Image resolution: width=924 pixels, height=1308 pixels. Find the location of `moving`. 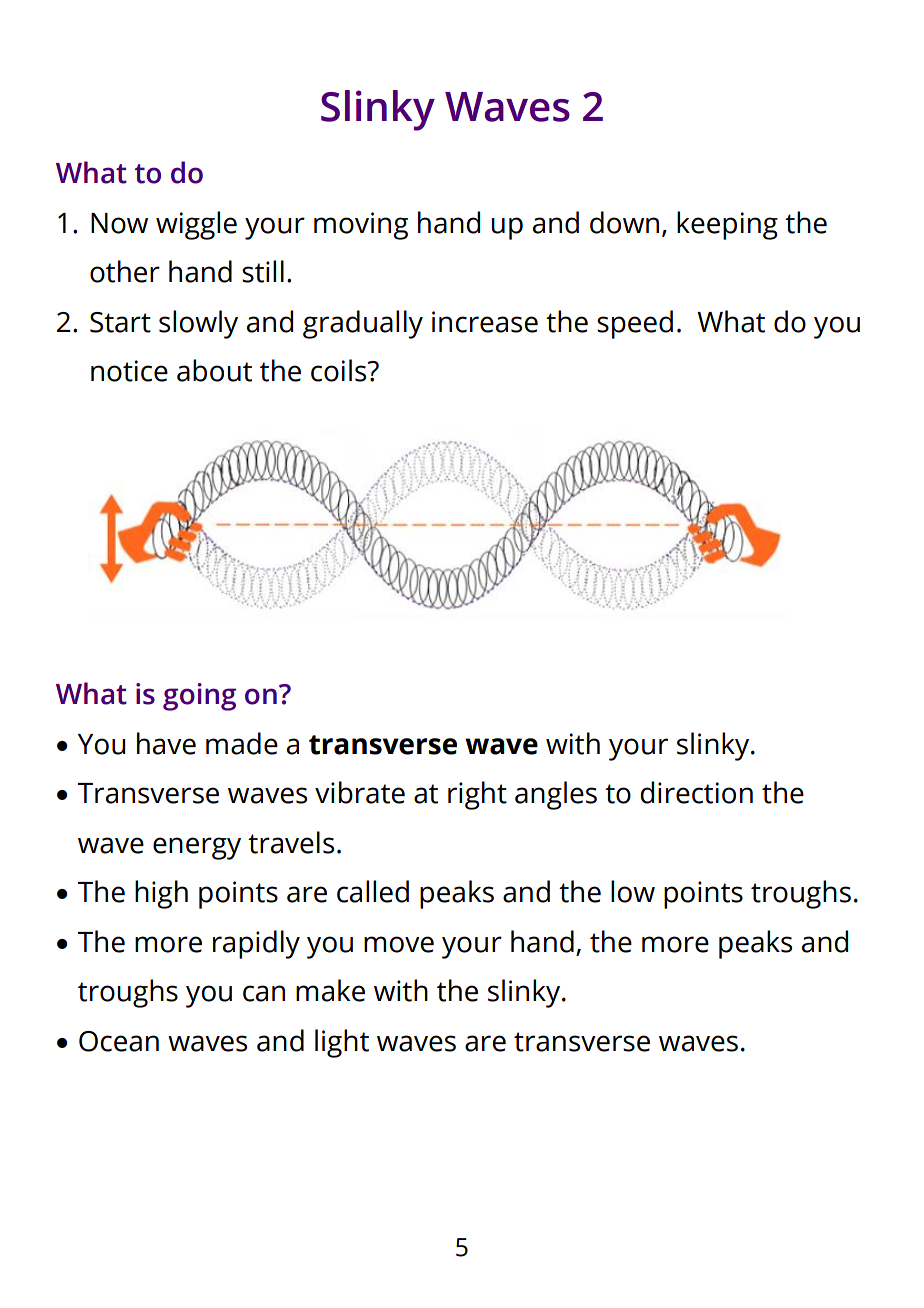

moving is located at coordinates (361, 226).
